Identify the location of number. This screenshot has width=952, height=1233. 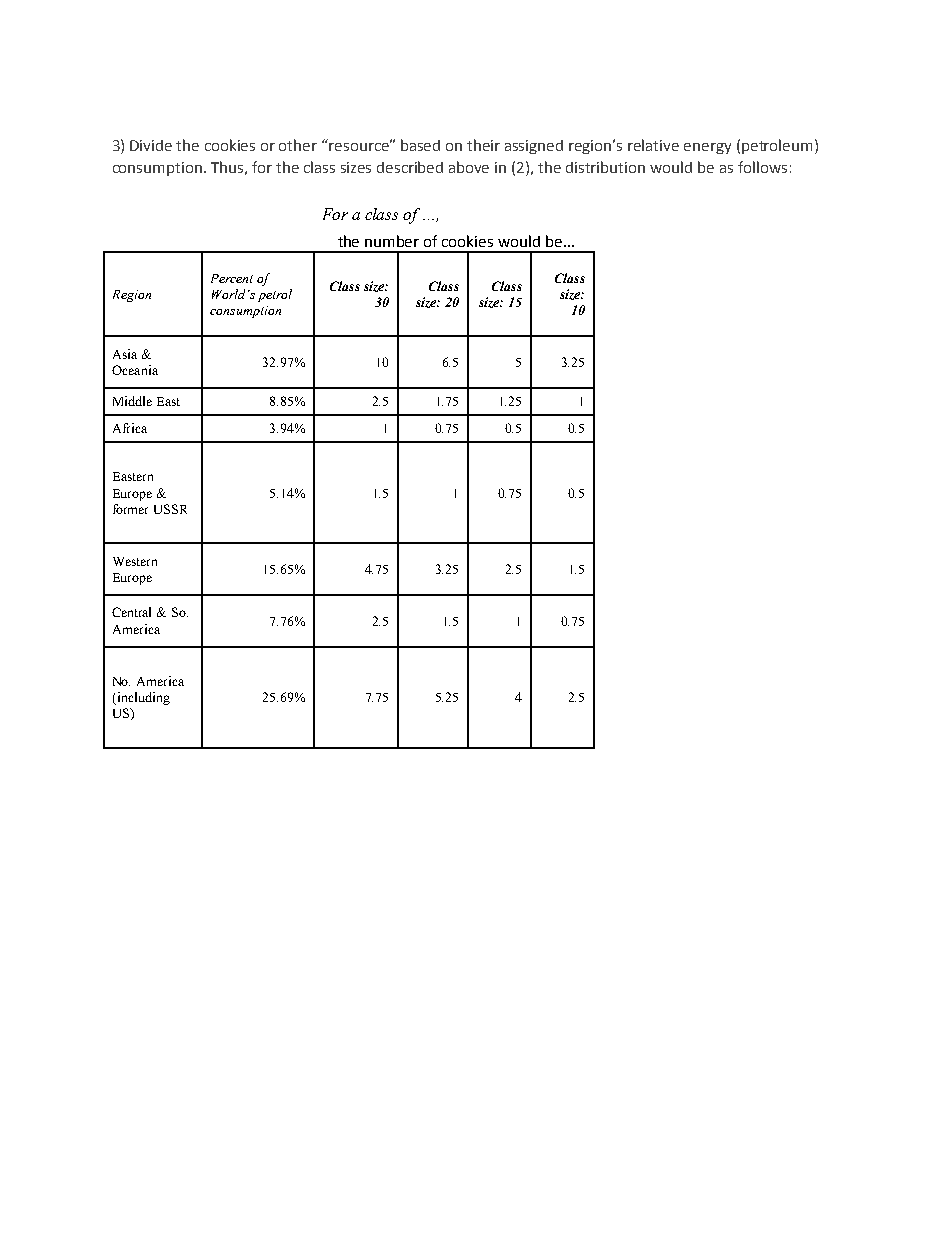
(392, 241).
